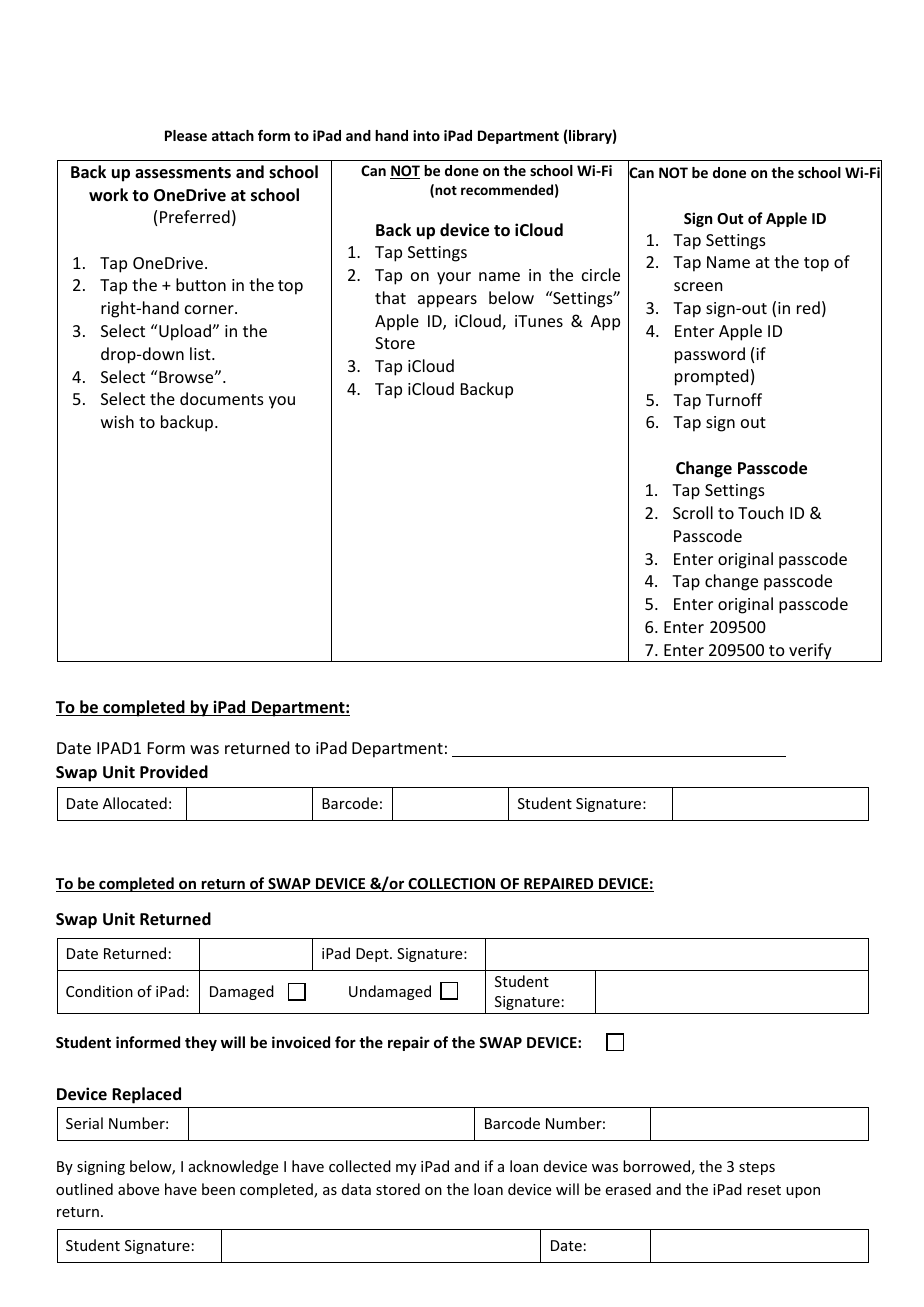 The height and width of the document is (1307, 924). What do you see at coordinates (174, 772) in the document?
I see `Provided` at bounding box center [174, 772].
